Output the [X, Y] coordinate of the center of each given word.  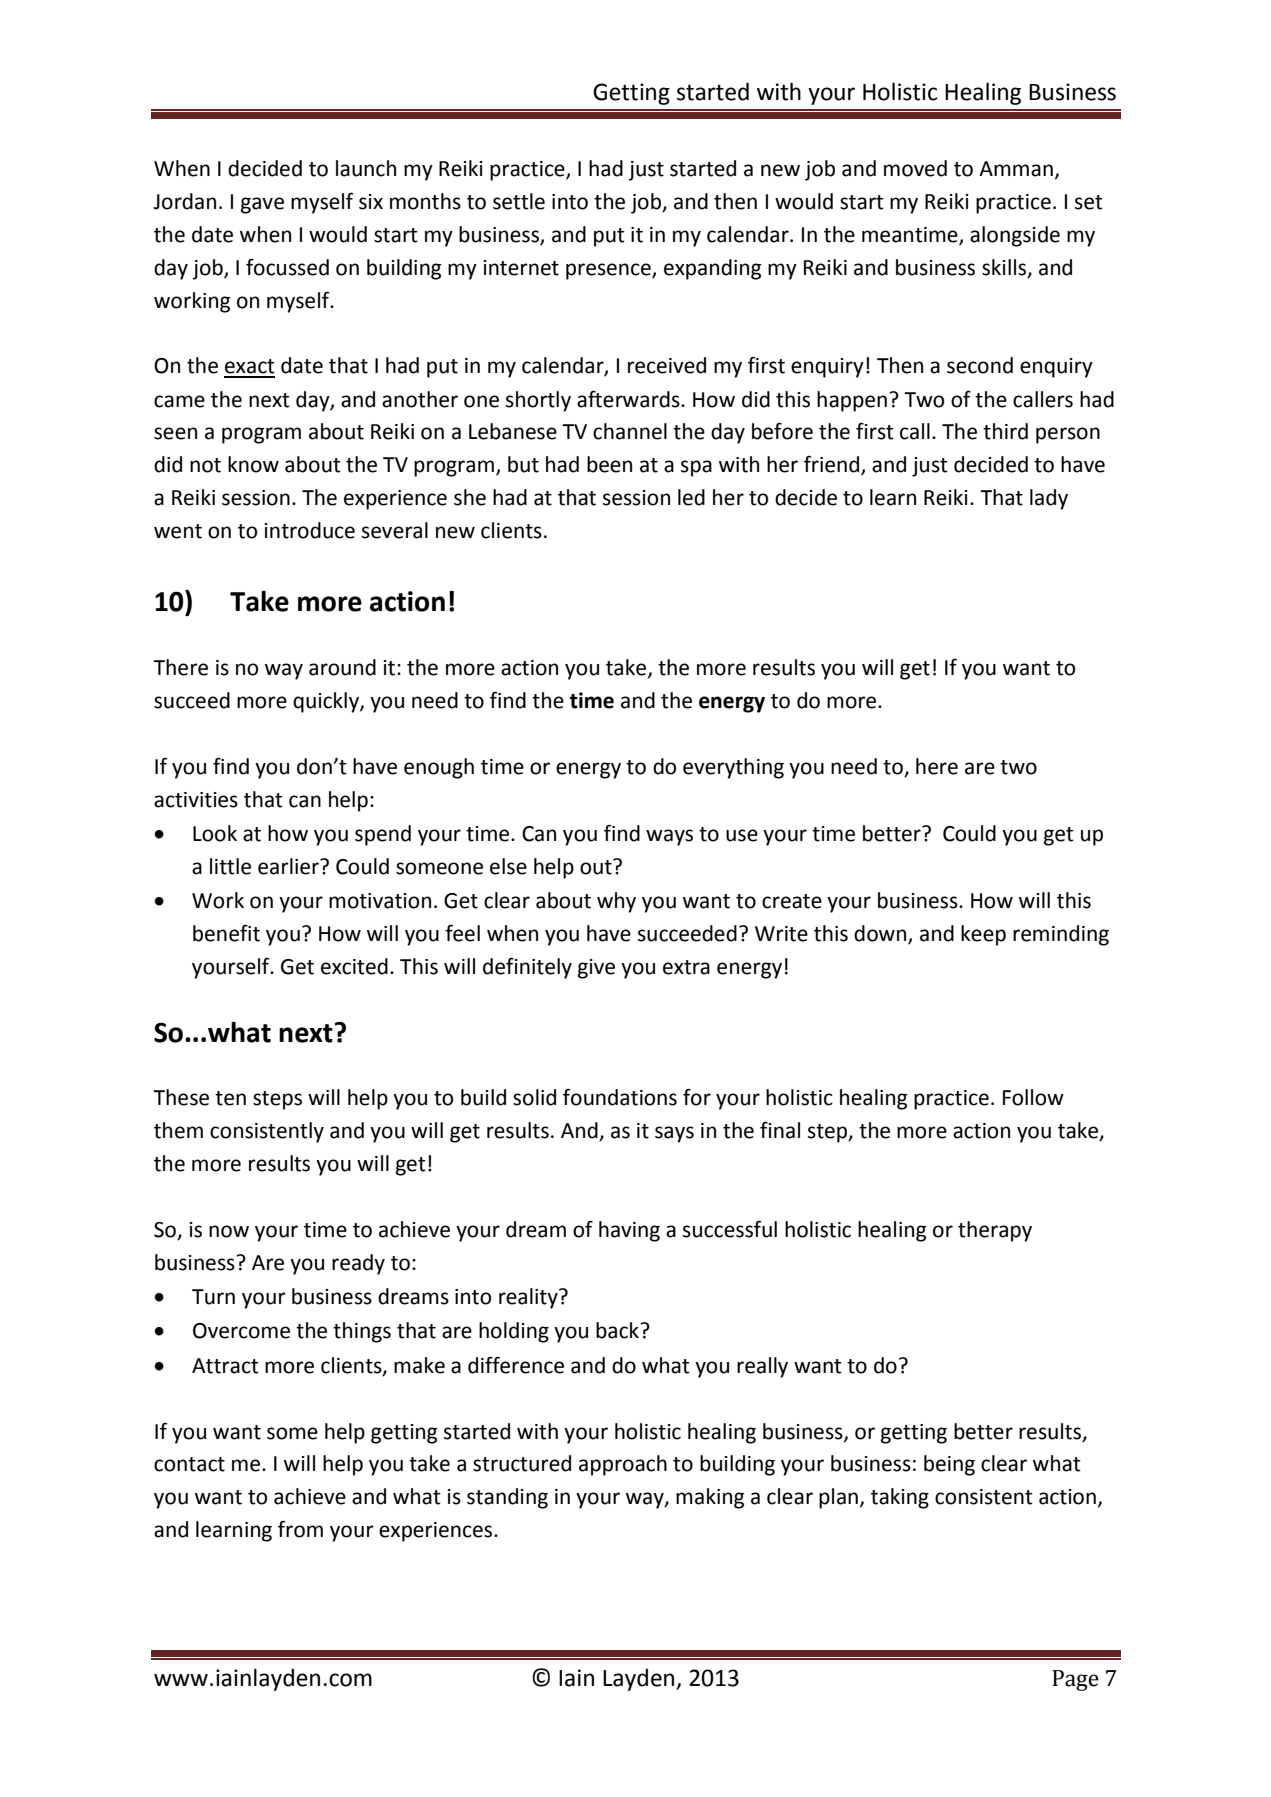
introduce [310, 530]
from [300, 1529]
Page [1075, 1680]
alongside [1015, 236]
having [629, 1231]
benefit [226, 933]
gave [262, 205]
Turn [213, 1297]
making [710, 1498]
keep [983, 935]
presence [609, 271]
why [616, 902]
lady [1049, 499]
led [691, 497]
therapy [995, 1231]
